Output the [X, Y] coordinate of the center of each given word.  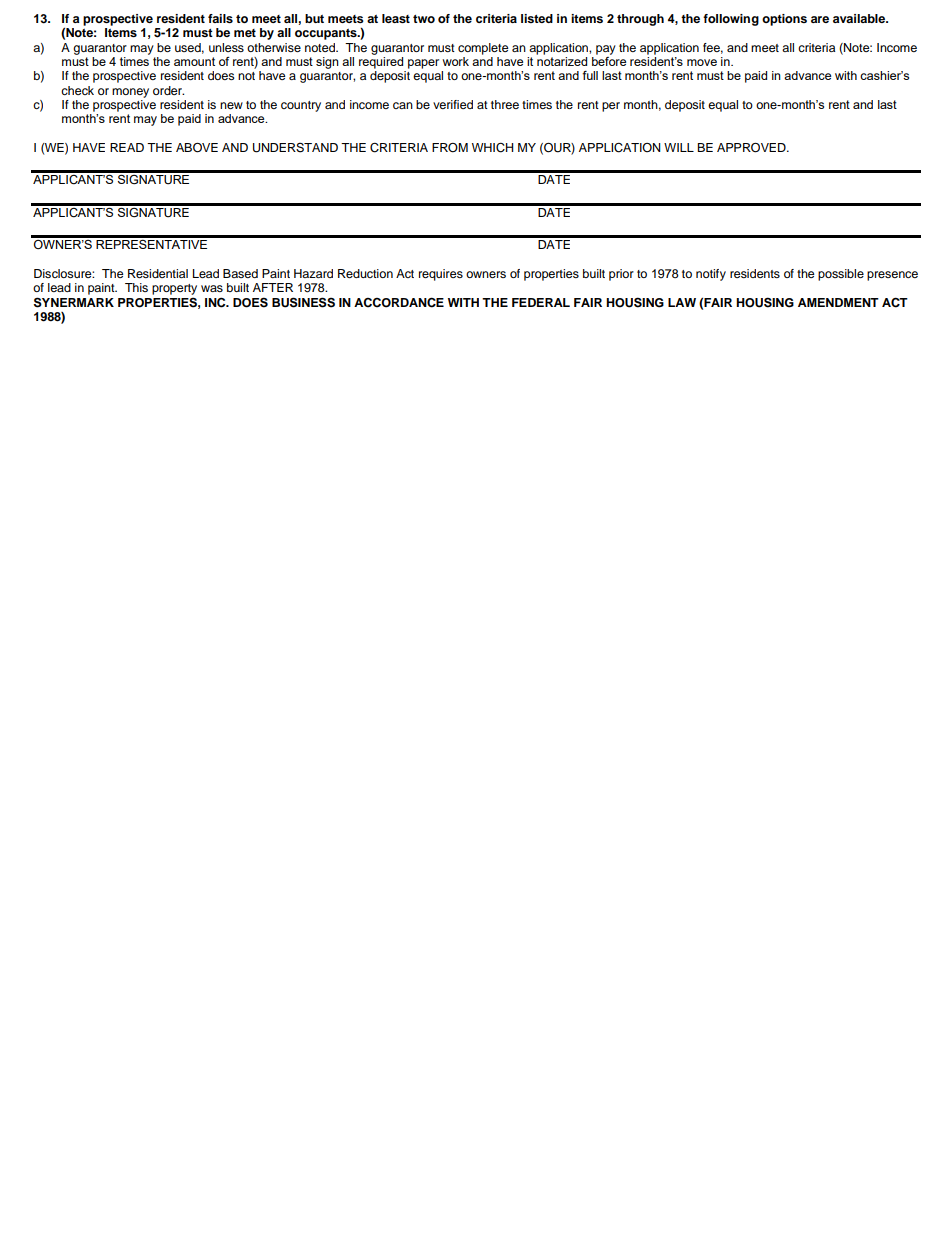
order [168, 90]
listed [537, 18]
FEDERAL [541, 302]
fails [220, 18]
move [702, 62]
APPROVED [752, 148]
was [212, 288]
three [505, 104]
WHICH [493, 148]
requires [441, 275]
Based [240, 273]
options [784, 20]
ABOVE [197, 148]
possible [841, 275]
